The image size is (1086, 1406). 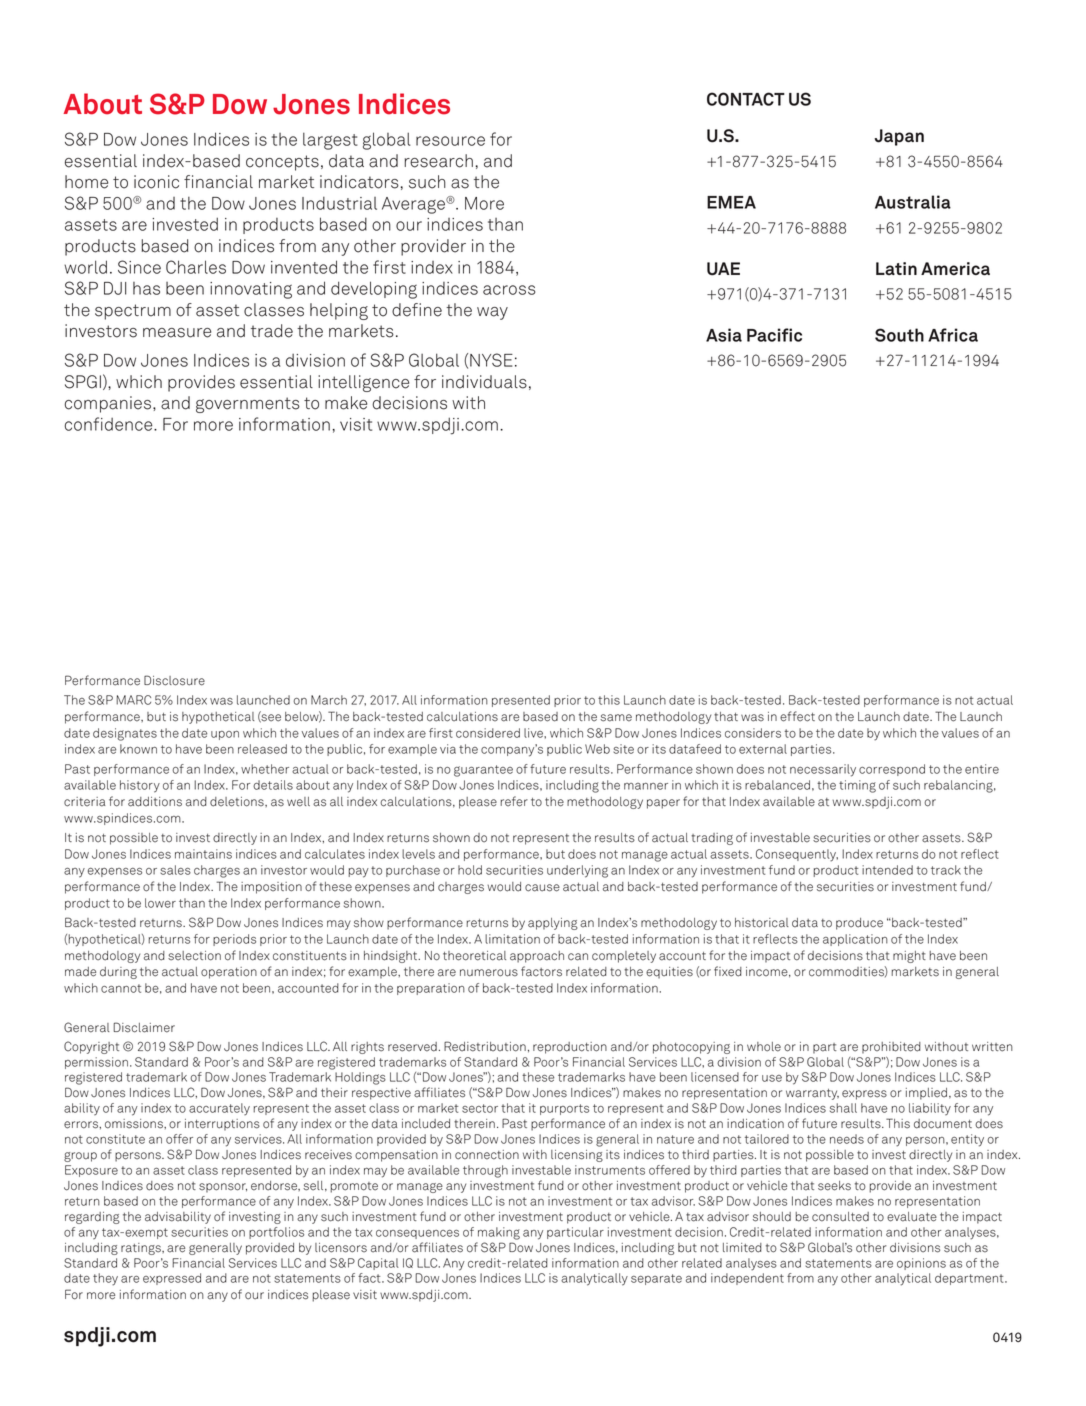 I want to click on making, so click(x=499, y=1233).
